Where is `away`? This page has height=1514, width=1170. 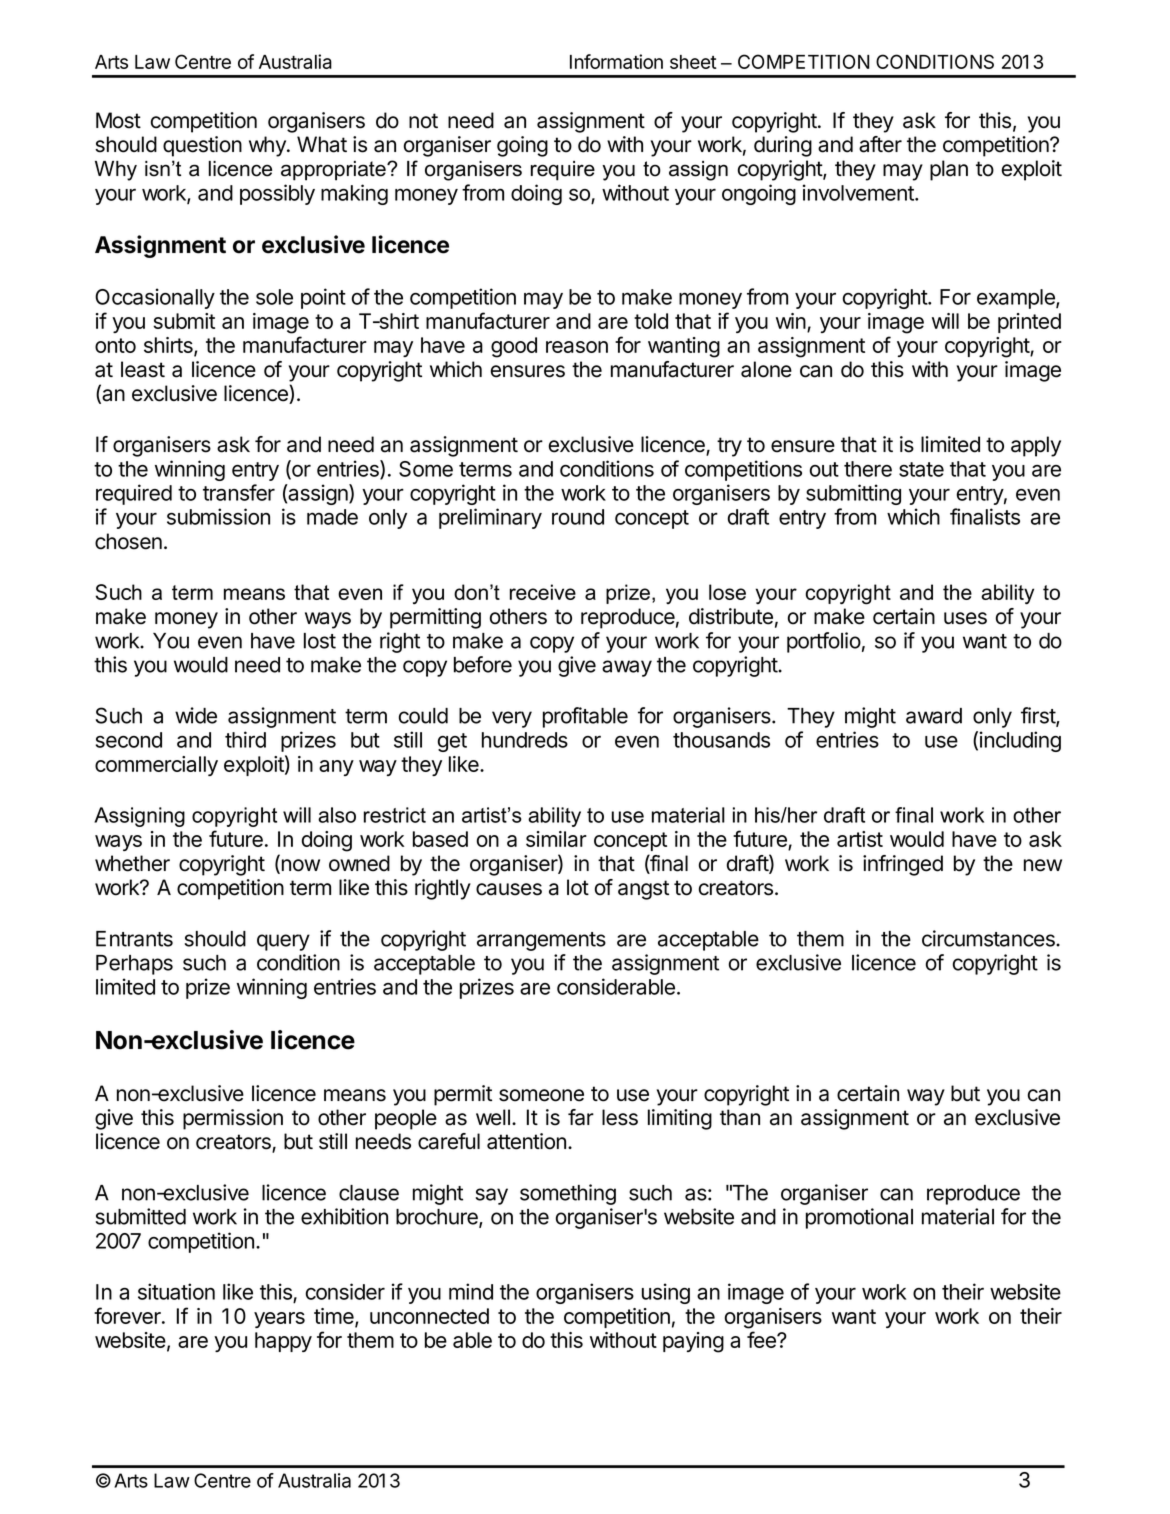 away is located at coordinates (627, 668).
